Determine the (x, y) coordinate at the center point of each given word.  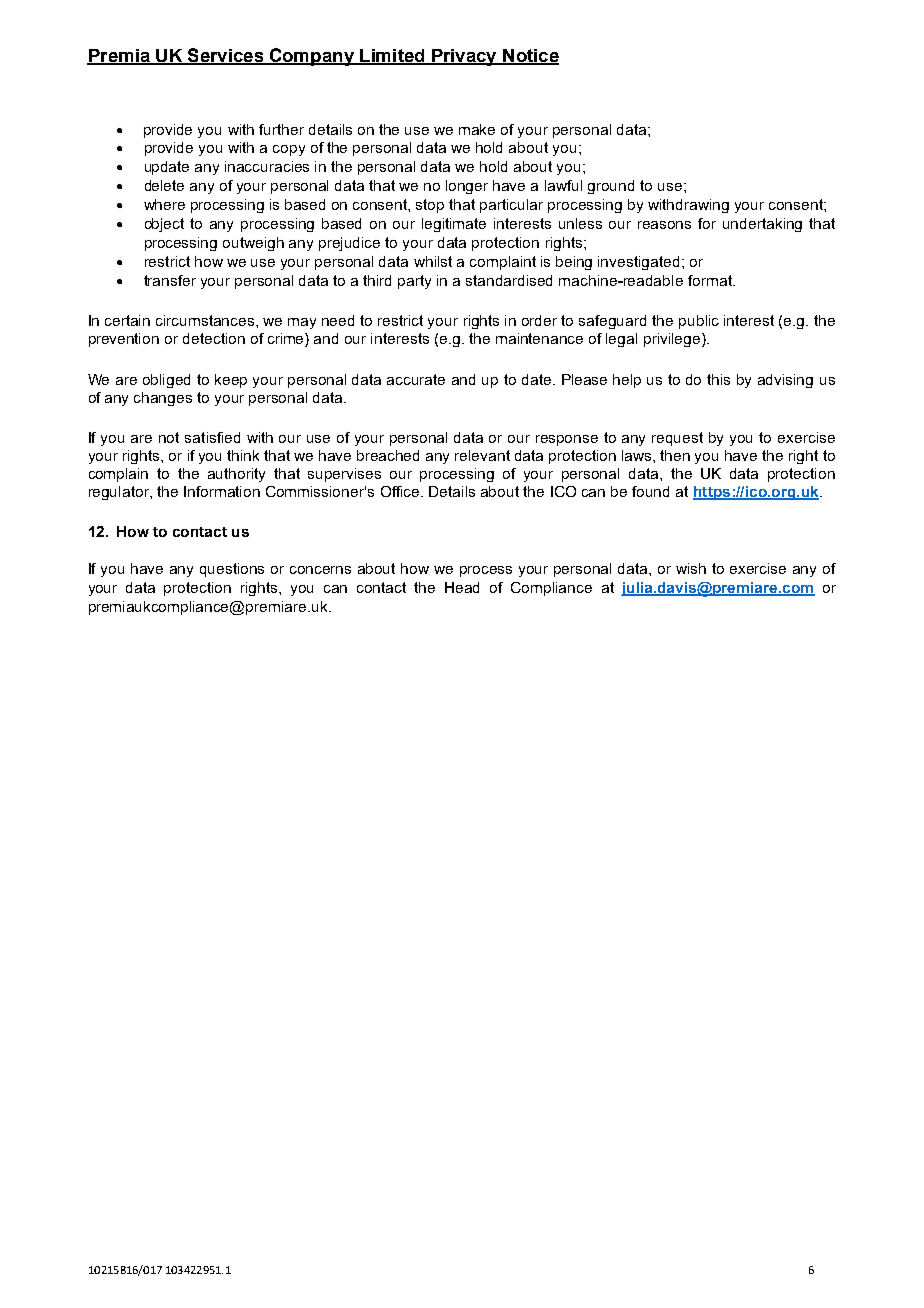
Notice (530, 56)
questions (232, 570)
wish (691, 568)
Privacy (464, 57)
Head (462, 587)
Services (226, 56)
